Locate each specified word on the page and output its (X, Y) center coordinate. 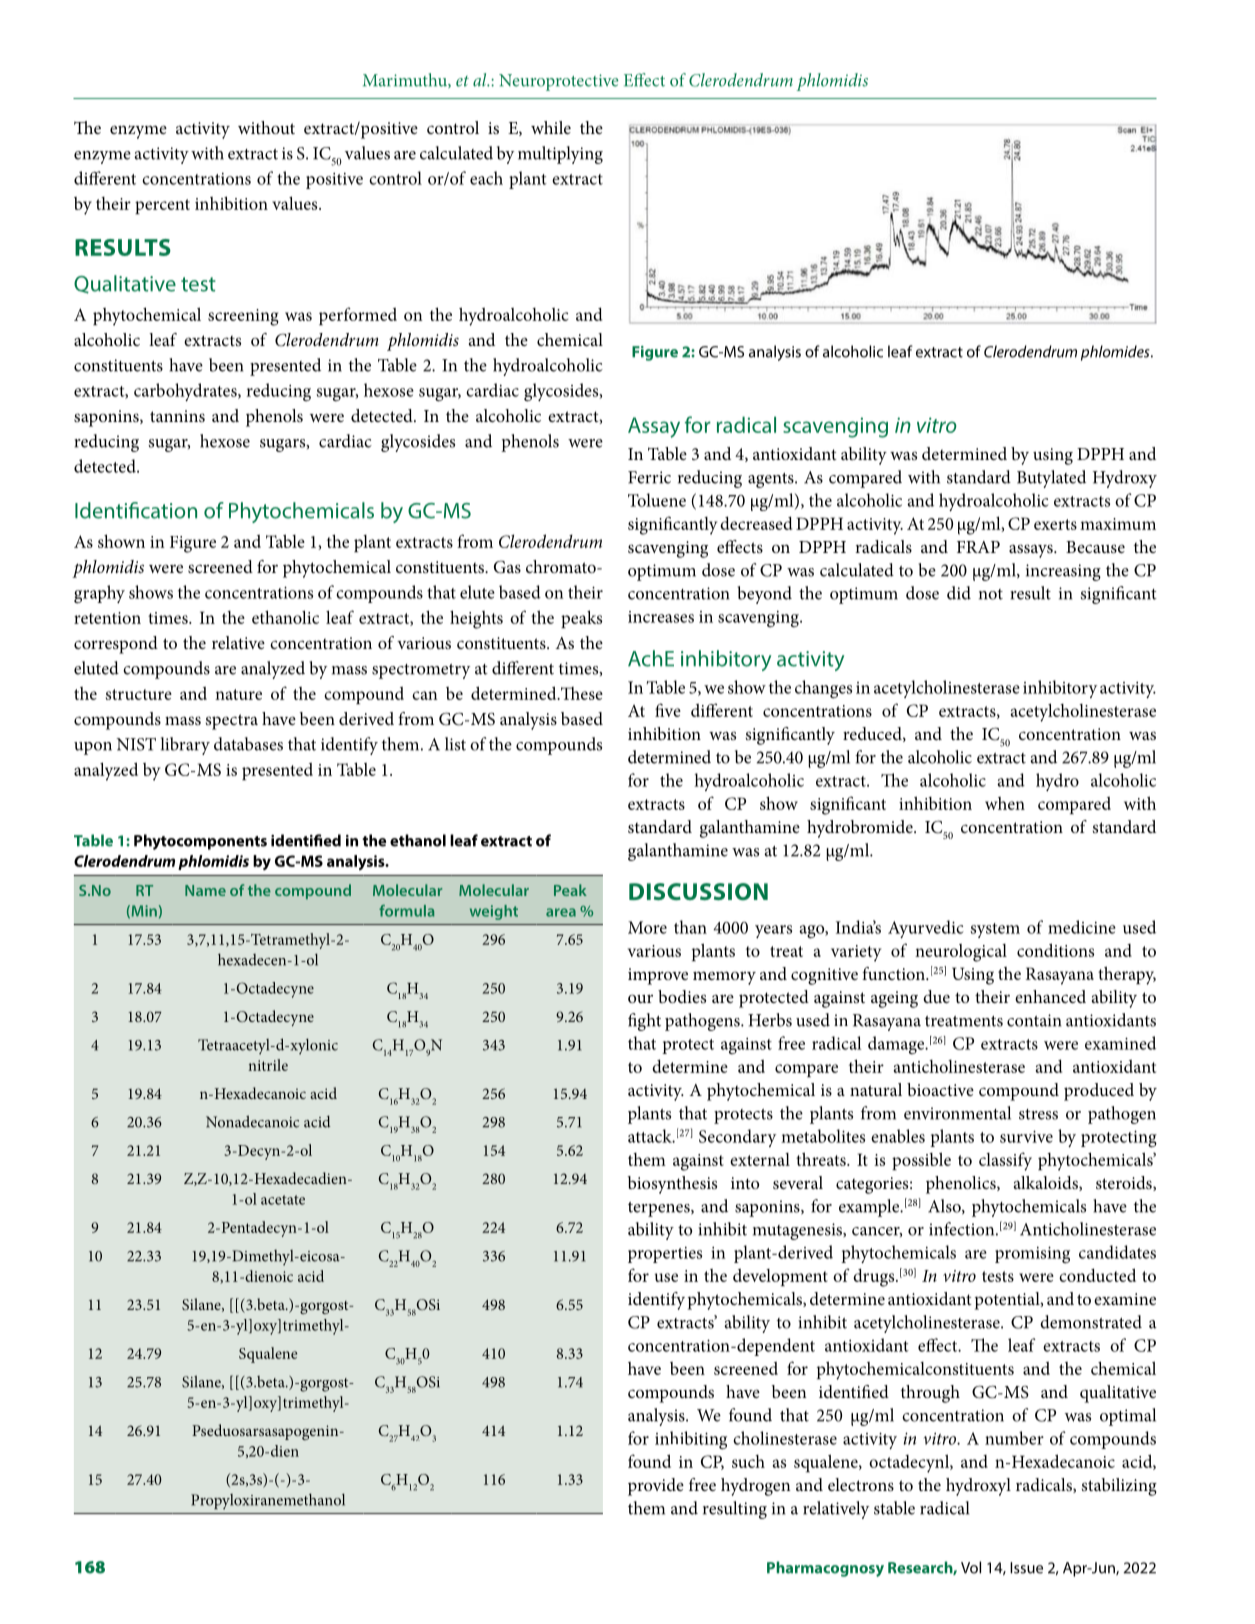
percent (162, 206)
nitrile (268, 1065)
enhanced (1050, 996)
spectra (232, 722)
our (640, 998)
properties (665, 1255)
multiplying (560, 155)
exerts (1055, 524)
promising (1032, 1255)
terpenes (660, 1209)
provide (656, 1487)
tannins (177, 416)
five (668, 710)
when (1005, 803)
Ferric (649, 477)
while (551, 127)
